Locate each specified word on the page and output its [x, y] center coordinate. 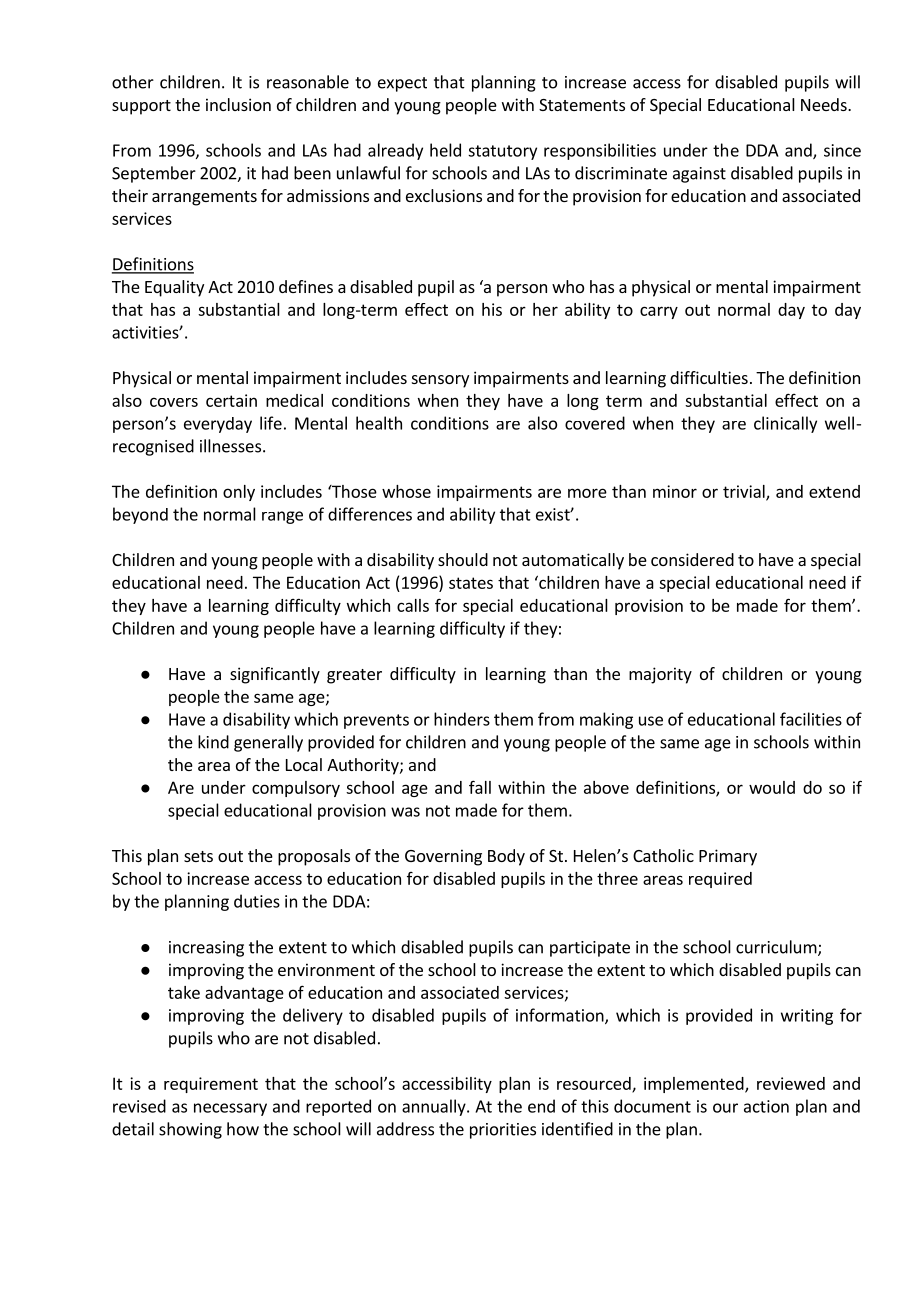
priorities [503, 1131]
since [842, 150]
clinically [785, 424]
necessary [230, 1109]
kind [213, 742]
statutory [502, 152]
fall [480, 787]
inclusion [238, 104]
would [772, 787]
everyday [218, 425]
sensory [440, 381]
